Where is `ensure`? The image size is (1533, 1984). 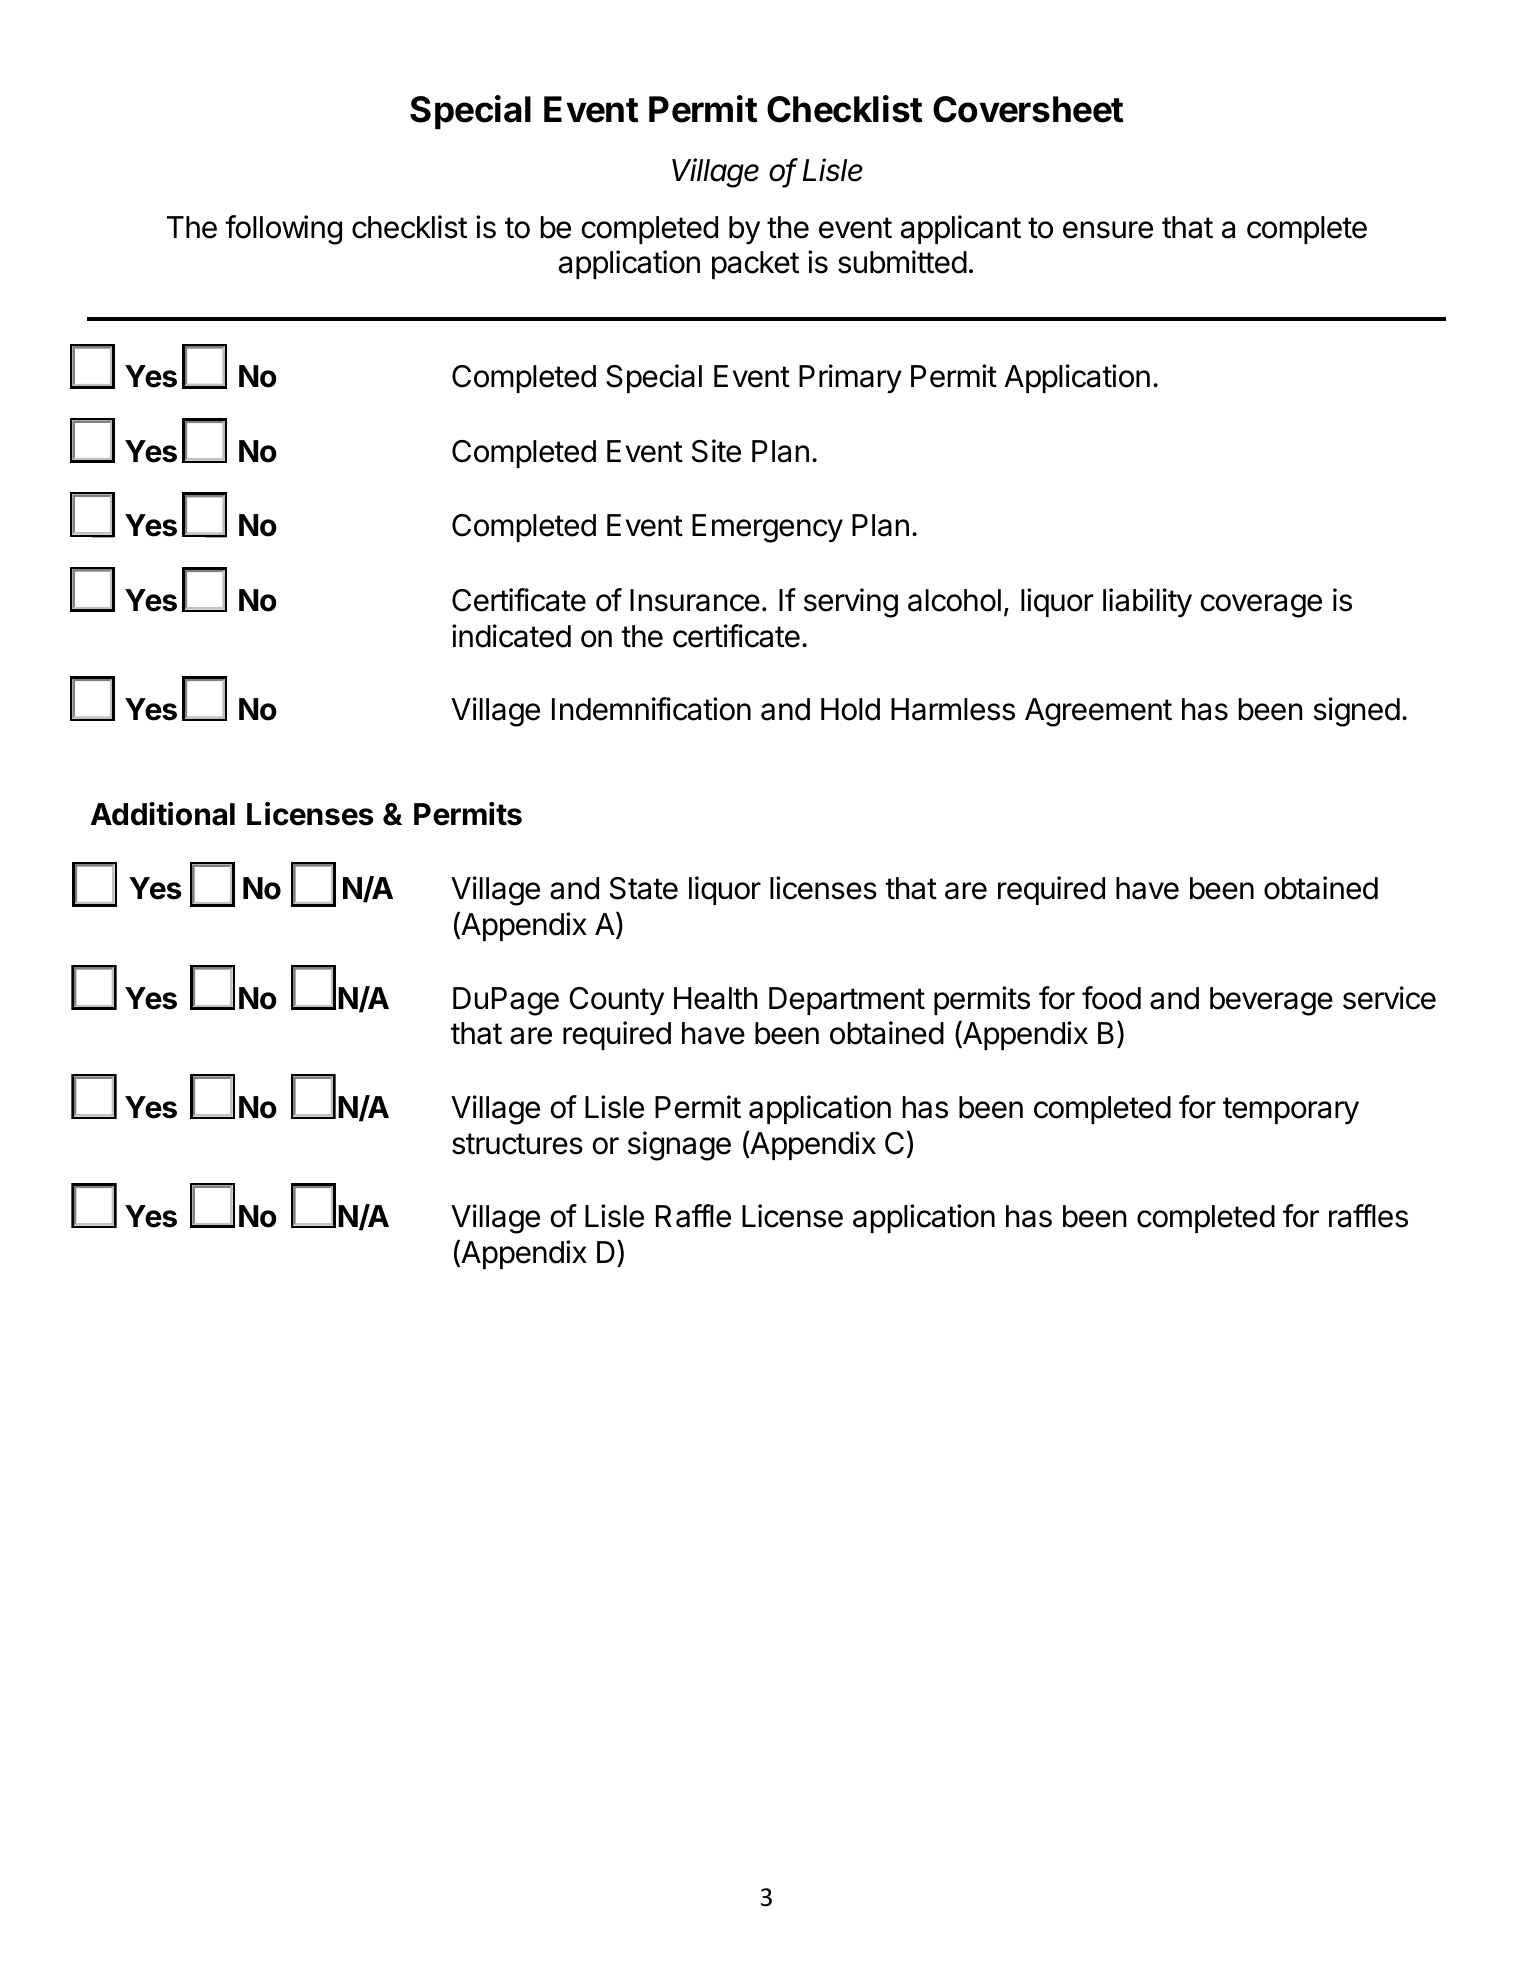
ensure is located at coordinates (1108, 230).
